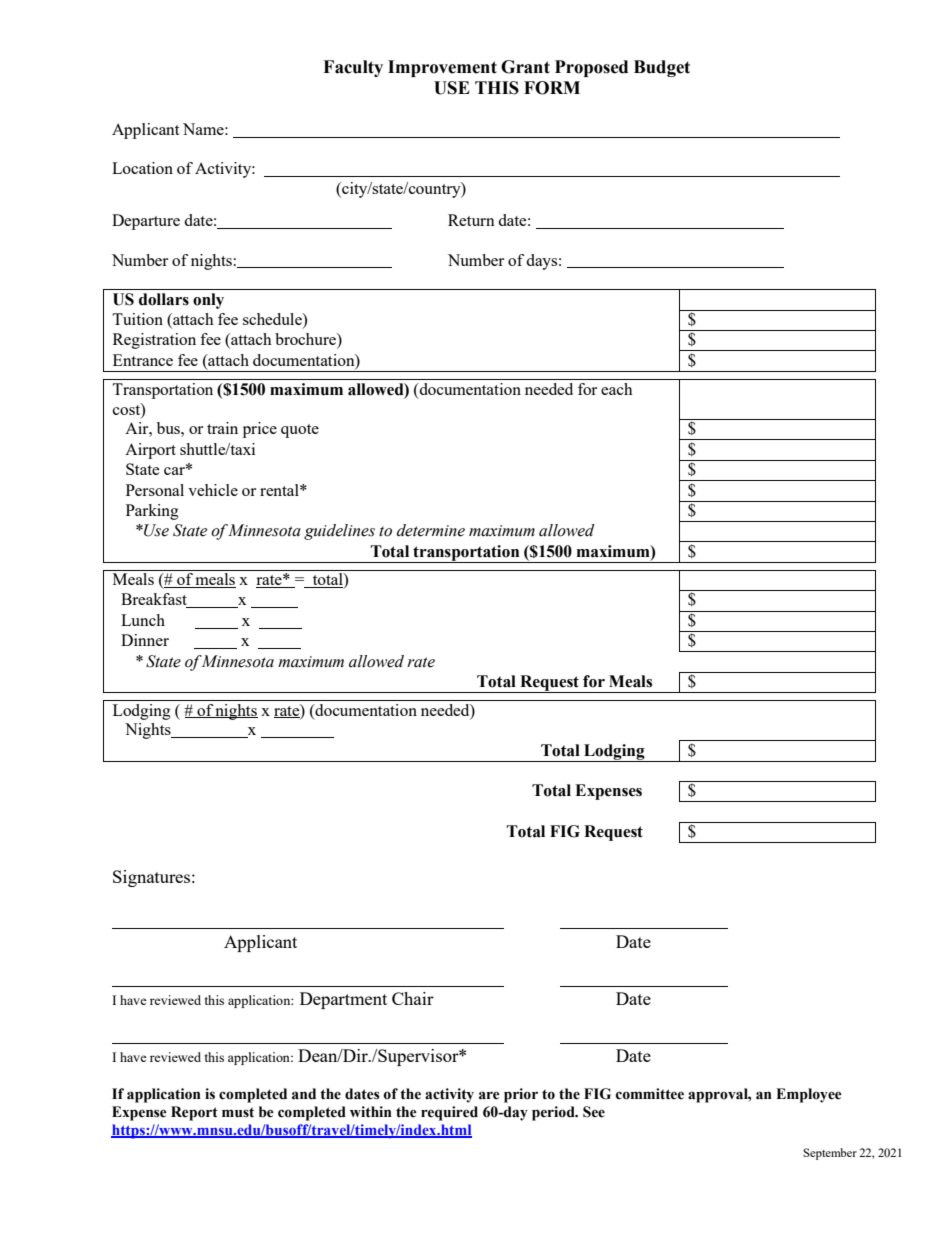 The width and height of the document is (952, 1233). I want to click on Improvement, so click(442, 68).
